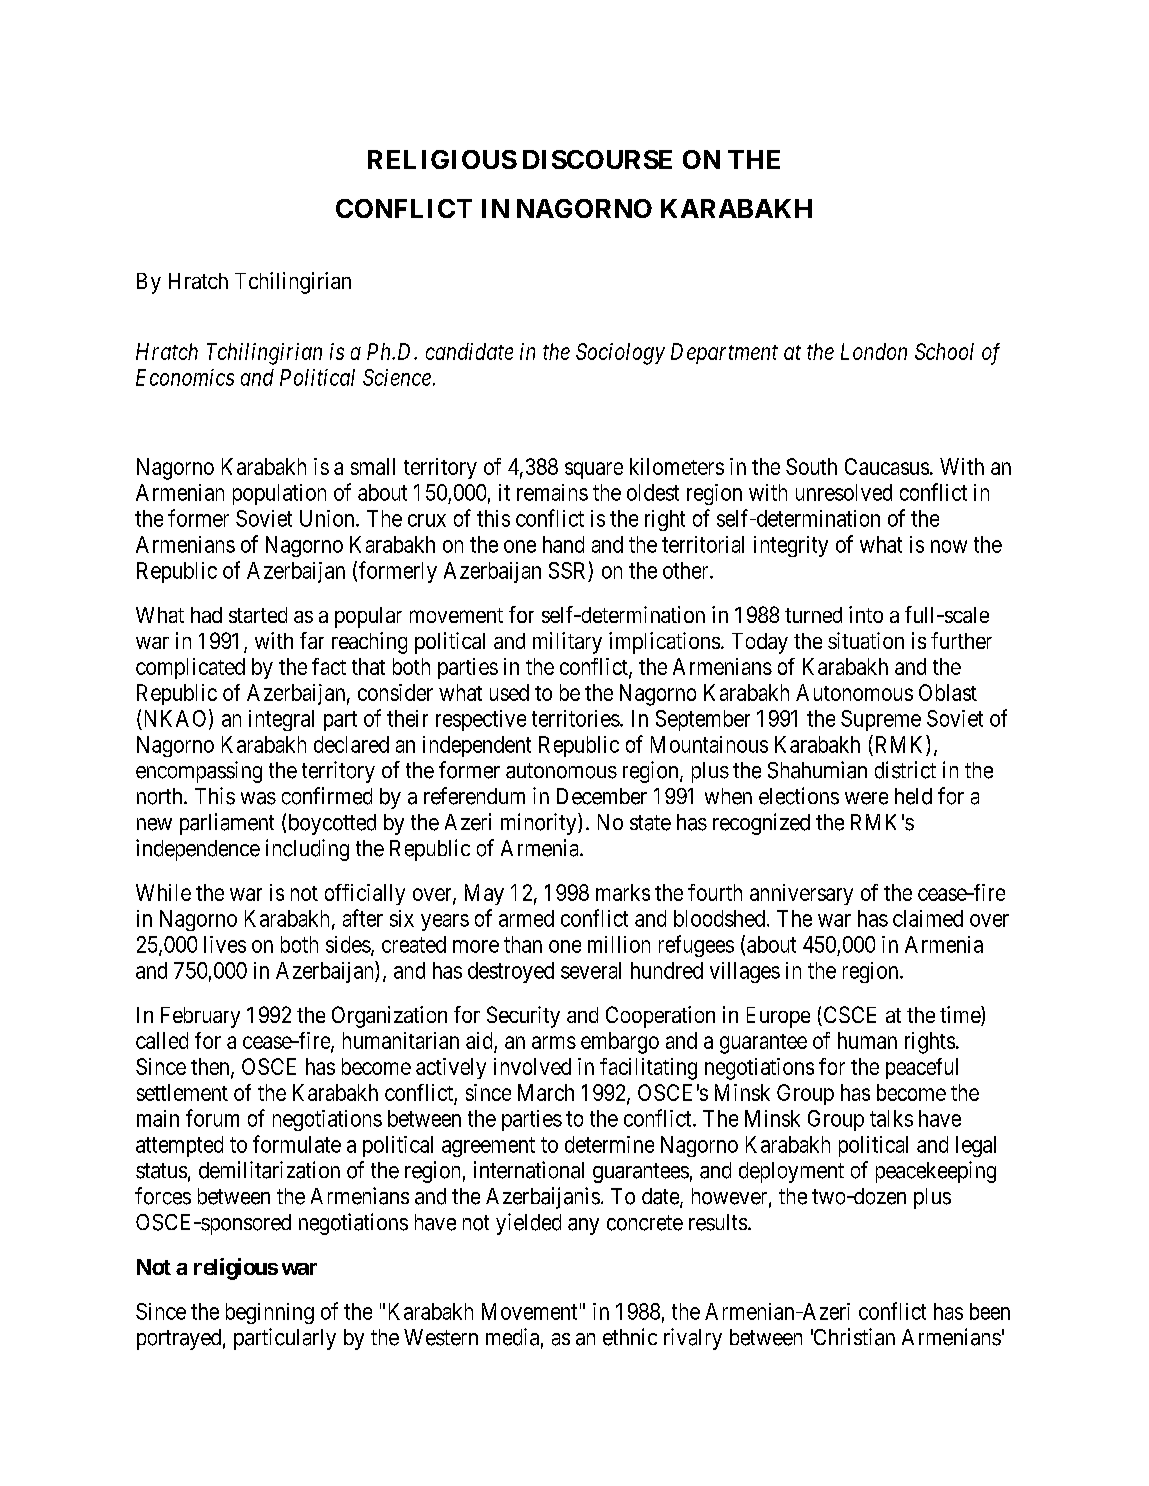 This page has height=1486, width=1149. I want to click on territories, so click(576, 718).
